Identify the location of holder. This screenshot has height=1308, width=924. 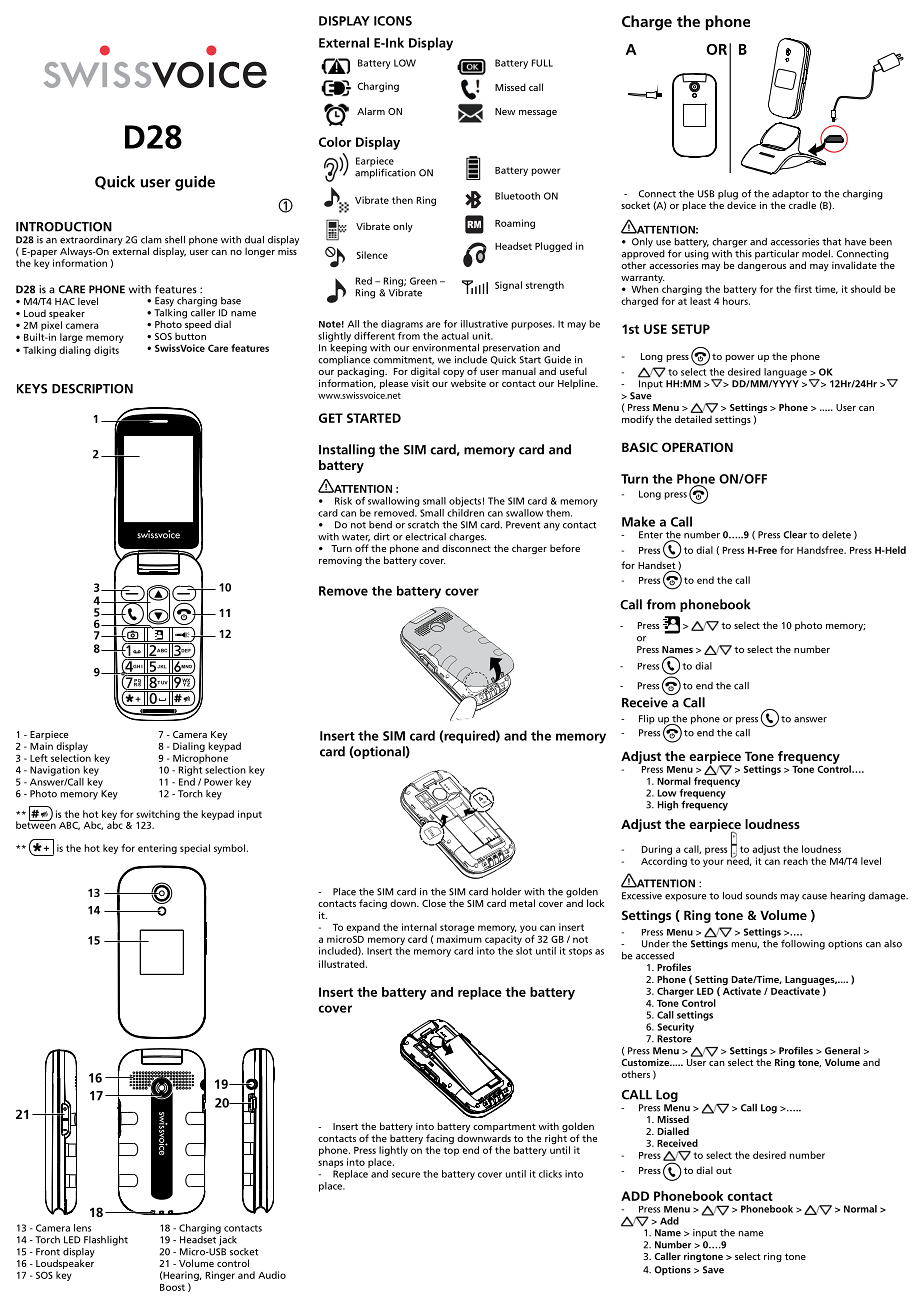
(506, 892).
